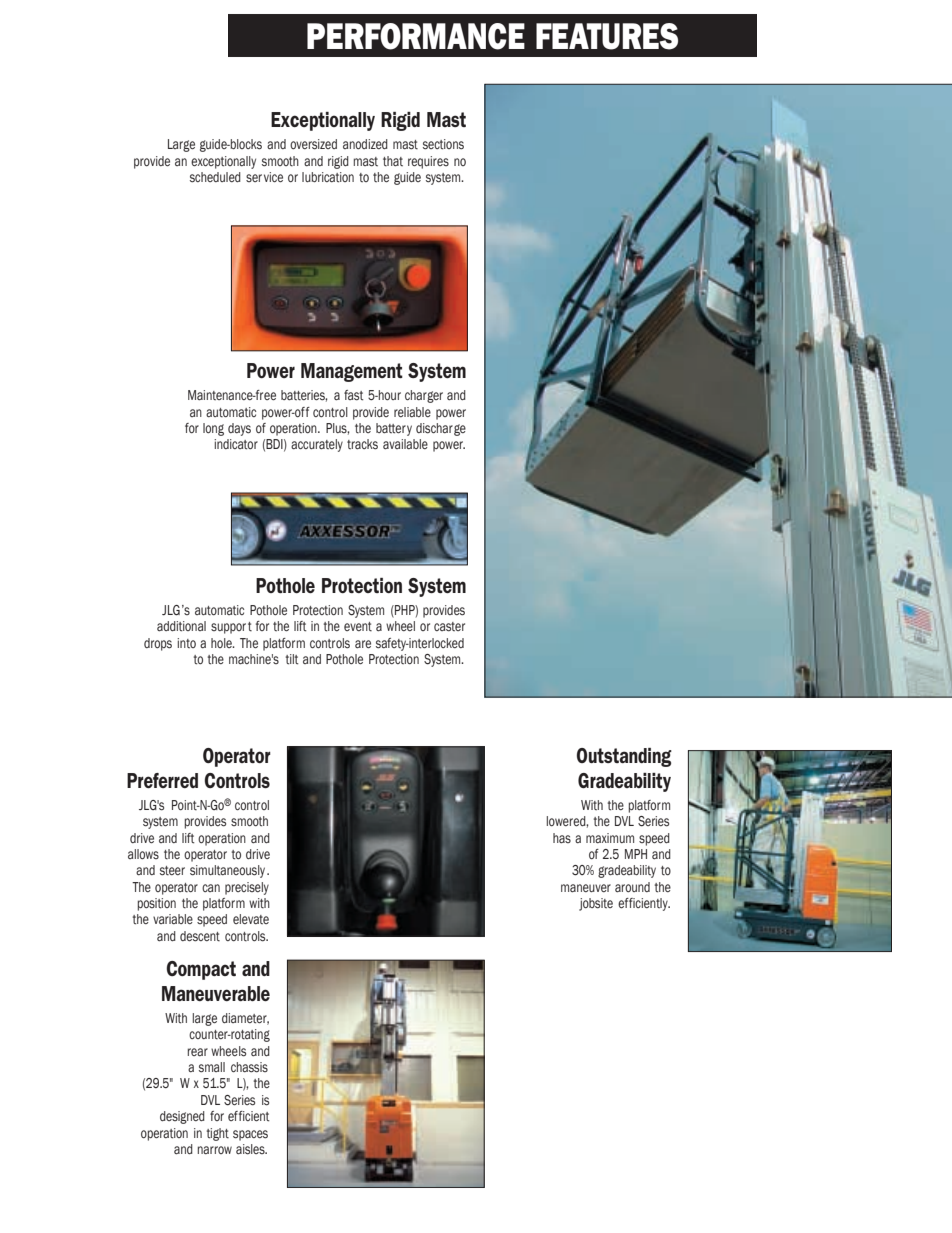 Image resolution: width=952 pixels, height=1233 pixels. I want to click on designed, so click(182, 1117).
